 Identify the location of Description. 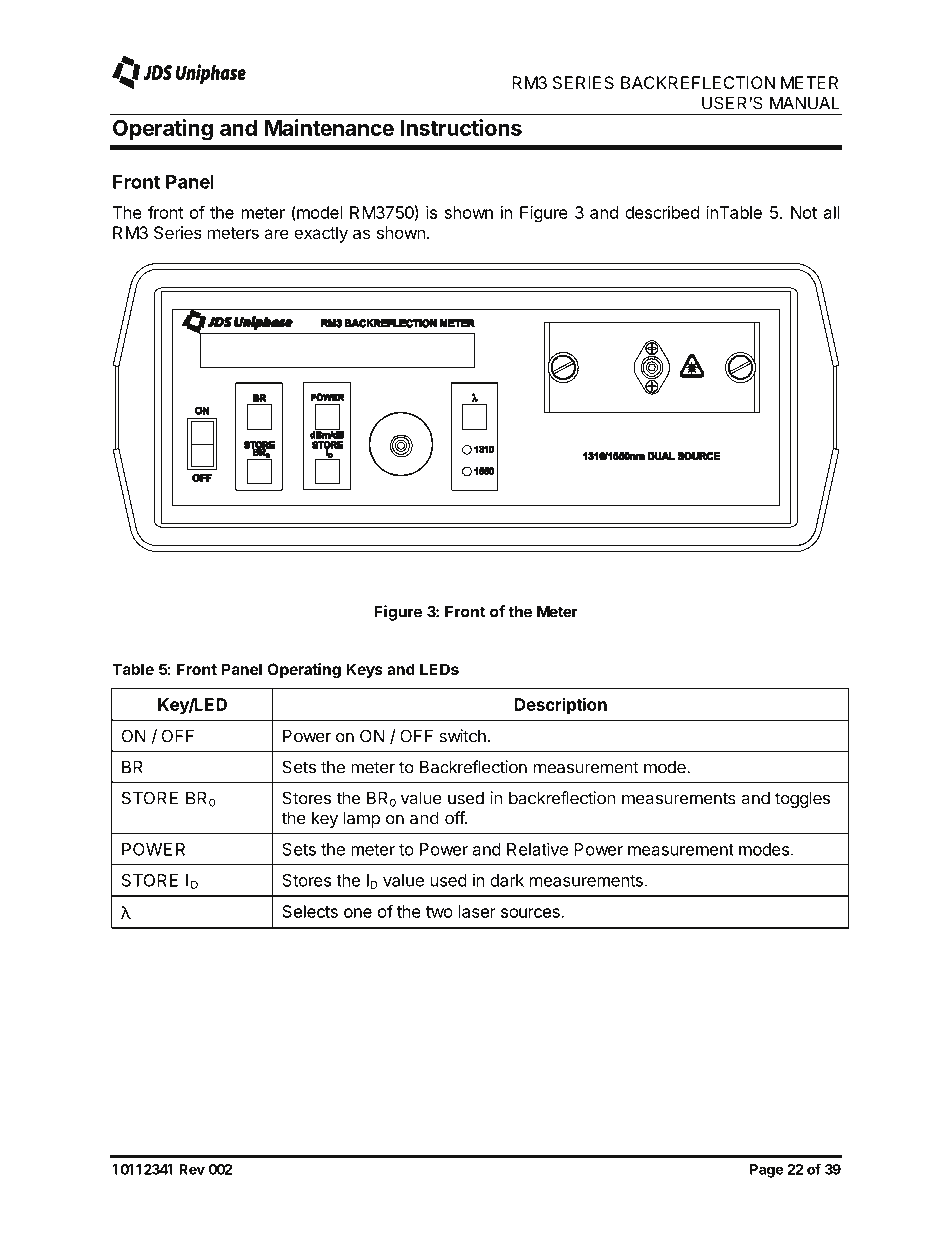
(561, 706).
